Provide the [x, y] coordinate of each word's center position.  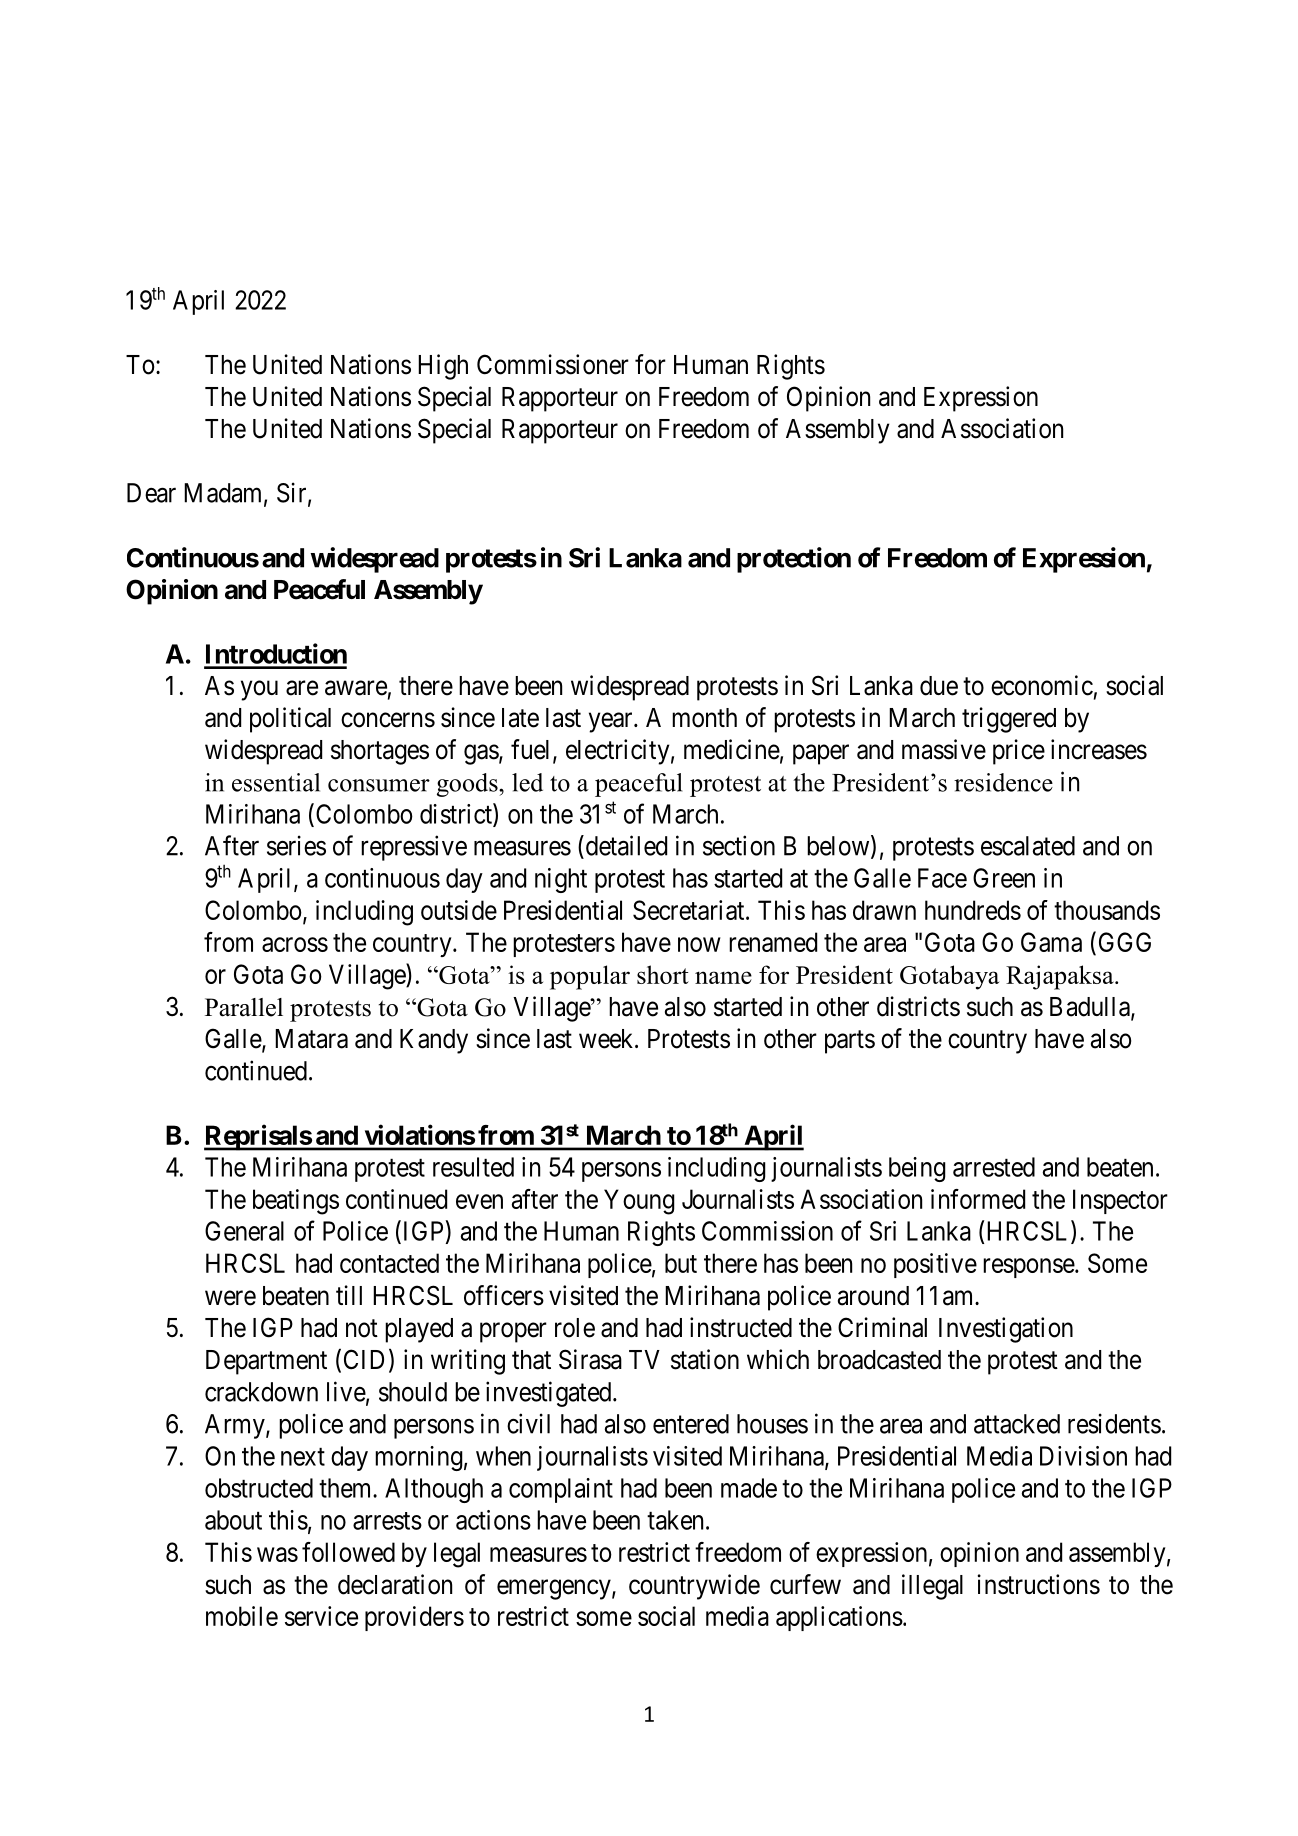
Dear [151, 493]
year [612, 723]
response [1029, 1268]
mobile [242, 1616]
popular [590, 977]
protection [794, 560]
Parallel [244, 1007]
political [290, 720]
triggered [1009, 720]
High [443, 367]
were [230, 1298]
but [681, 1263]
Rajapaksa [1061, 977]
